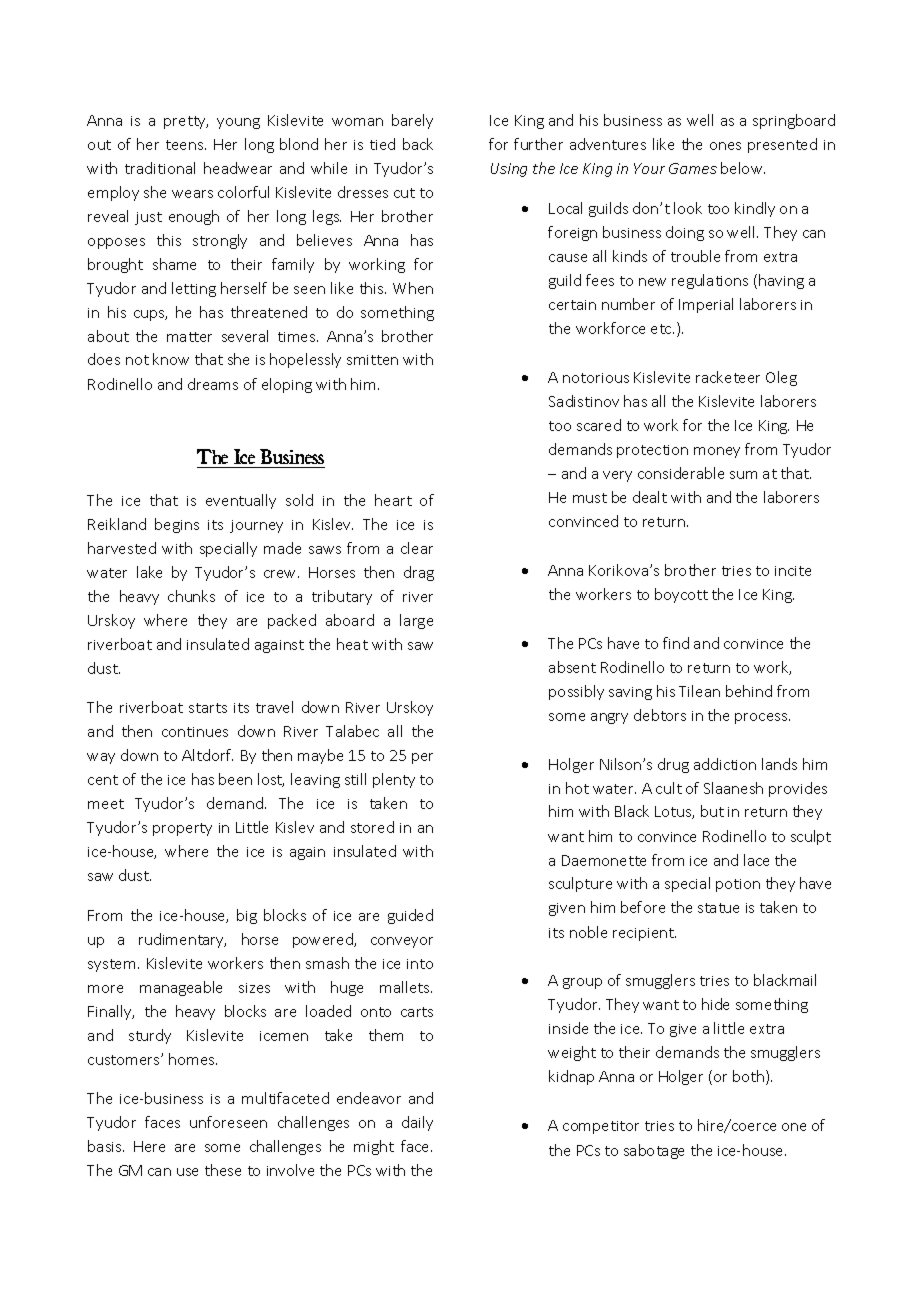 This document has width=924, height=1308. Describe the element at coordinates (393, 500) in the document. I see `heart` at that location.
